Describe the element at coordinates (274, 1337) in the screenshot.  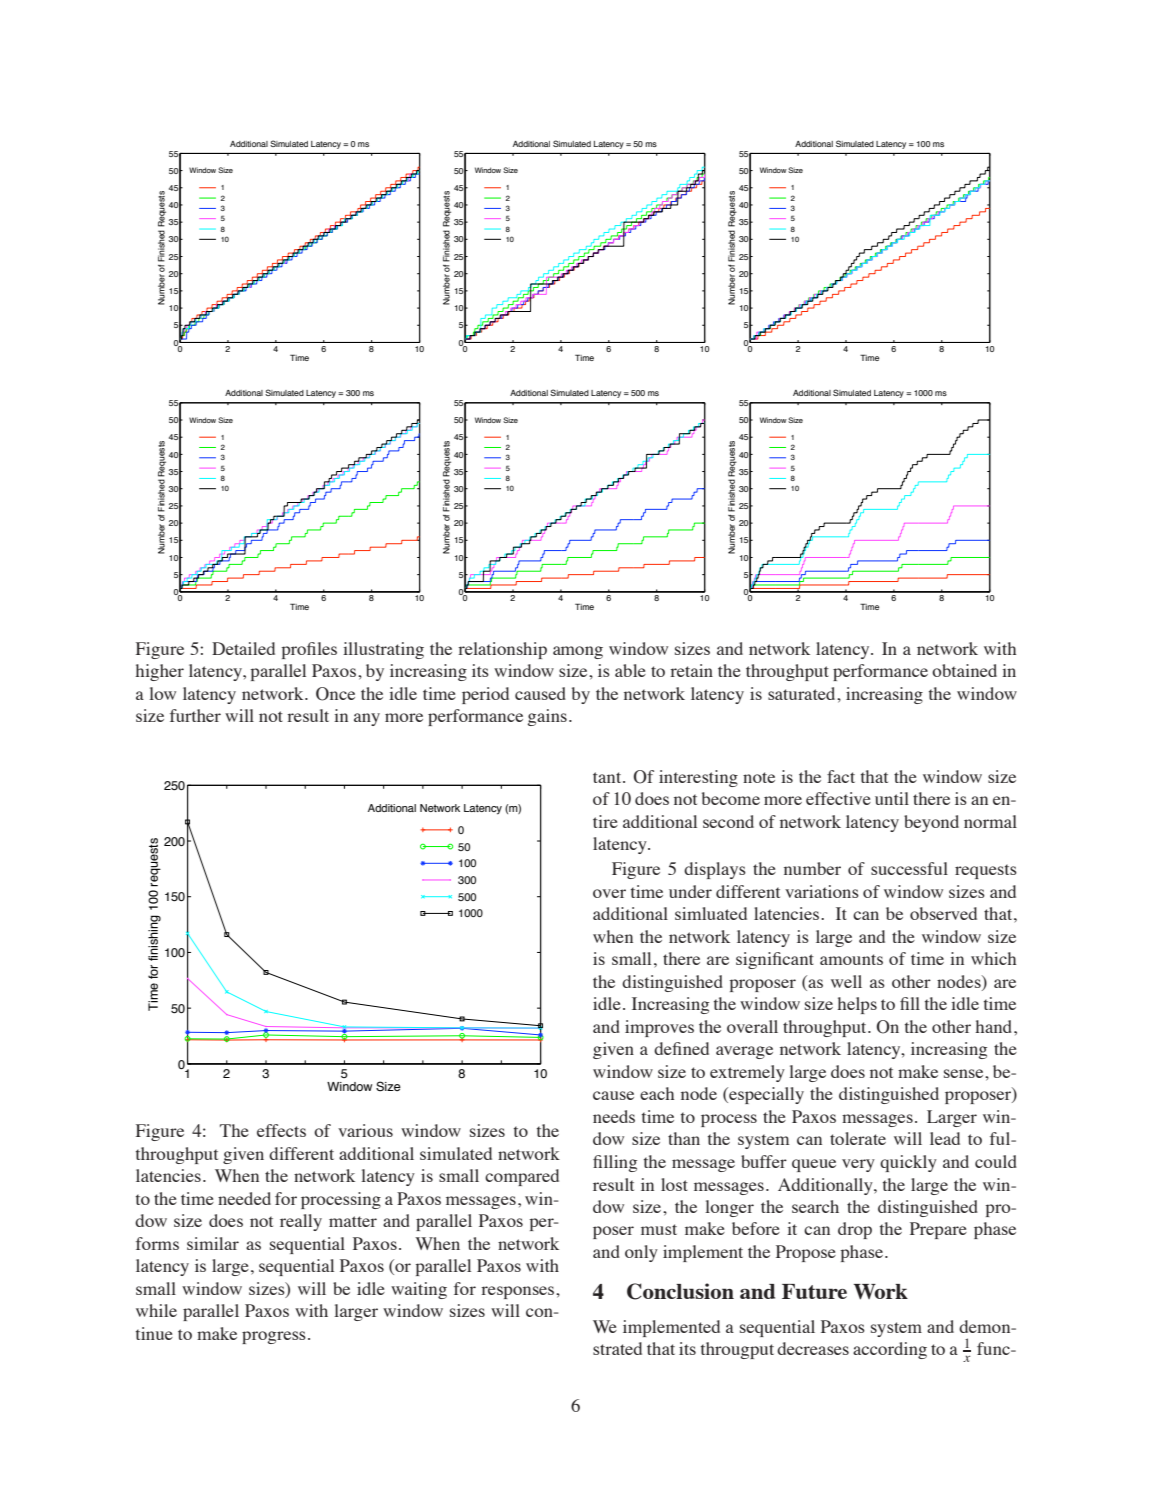
I see `progress` at that location.
